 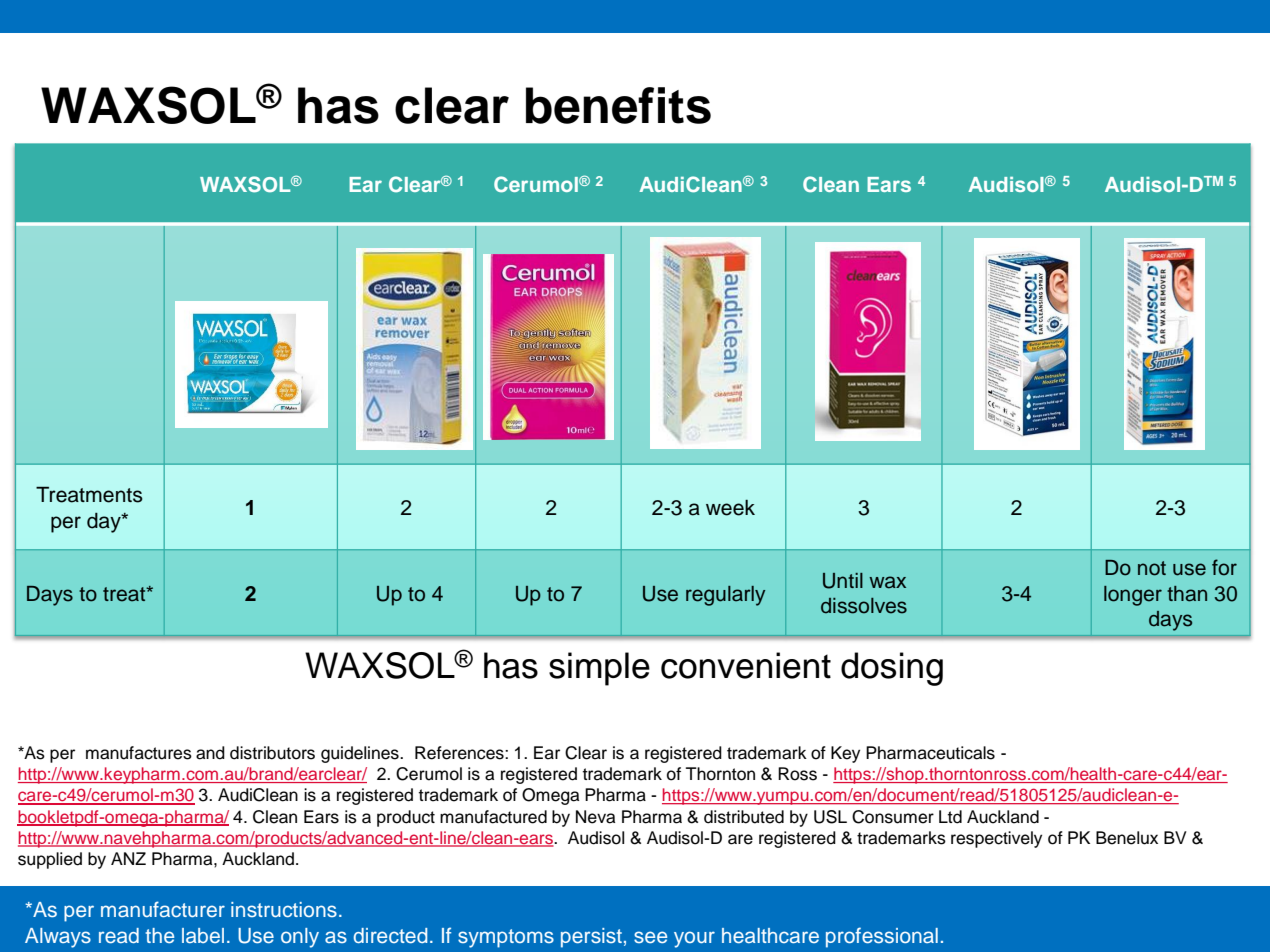 I want to click on Until, so click(x=843, y=581).
